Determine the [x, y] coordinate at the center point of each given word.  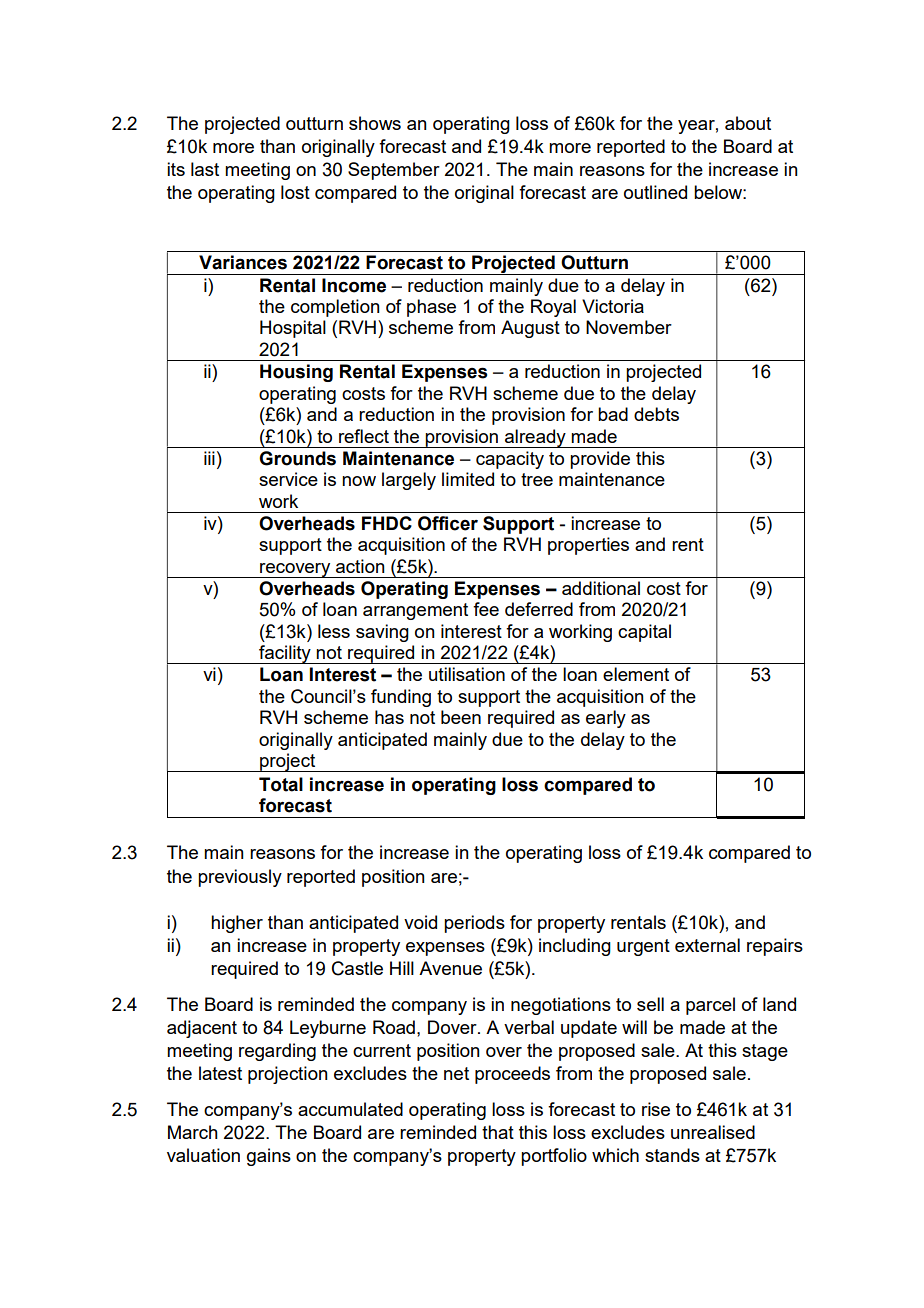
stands [672, 1155]
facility [285, 654]
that [498, 1132]
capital [644, 633]
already [535, 438]
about [748, 123]
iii [209, 458]
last [205, 169]
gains [269, 1157]
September [394, 171]
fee [486, 609]
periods [474, 924]
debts [656, 414]
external [707, 945]
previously [240, 878]
